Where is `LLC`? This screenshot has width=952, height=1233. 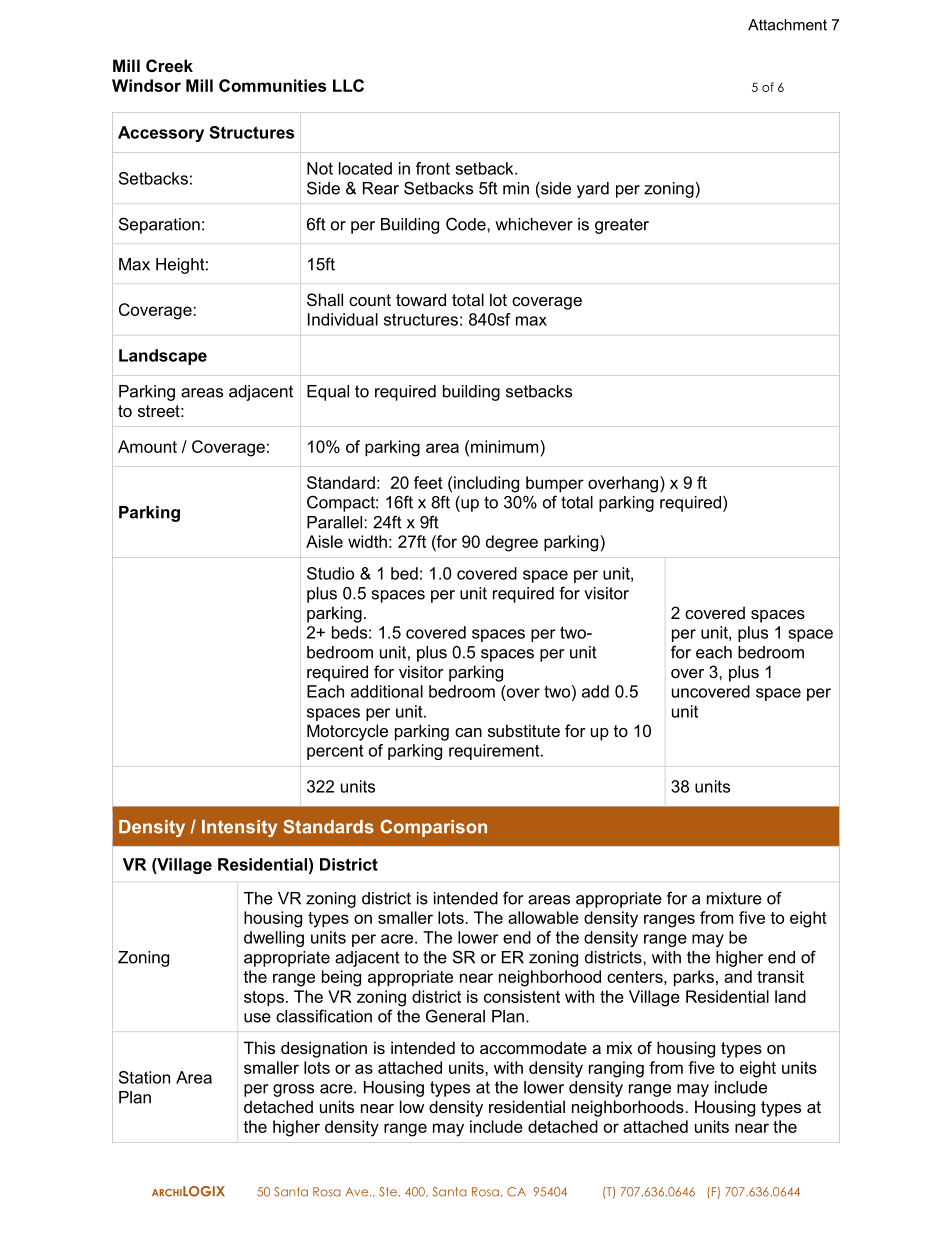 LLC is located at coordinates (348, 85).
